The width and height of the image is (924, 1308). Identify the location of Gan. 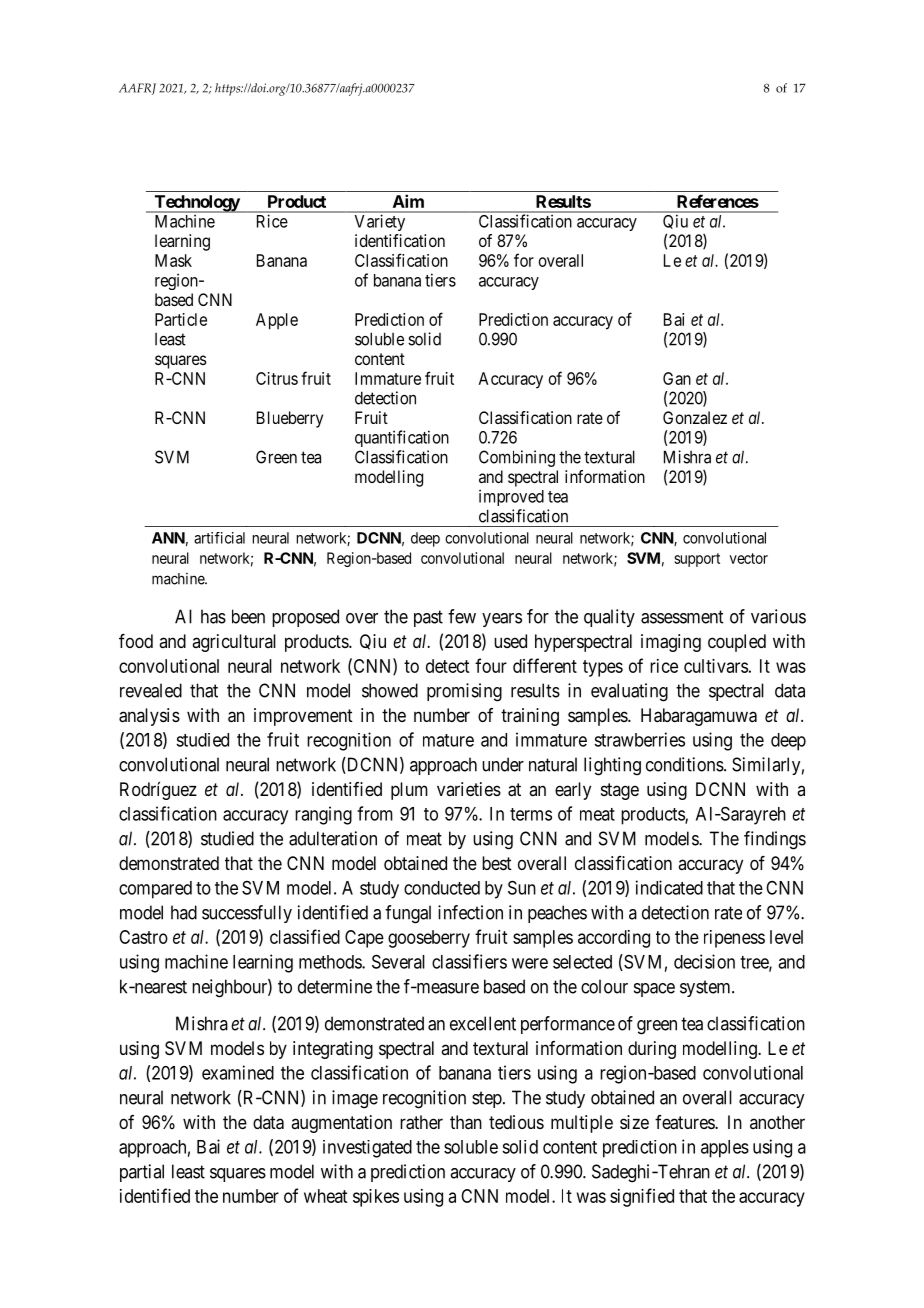
(677, 378).
